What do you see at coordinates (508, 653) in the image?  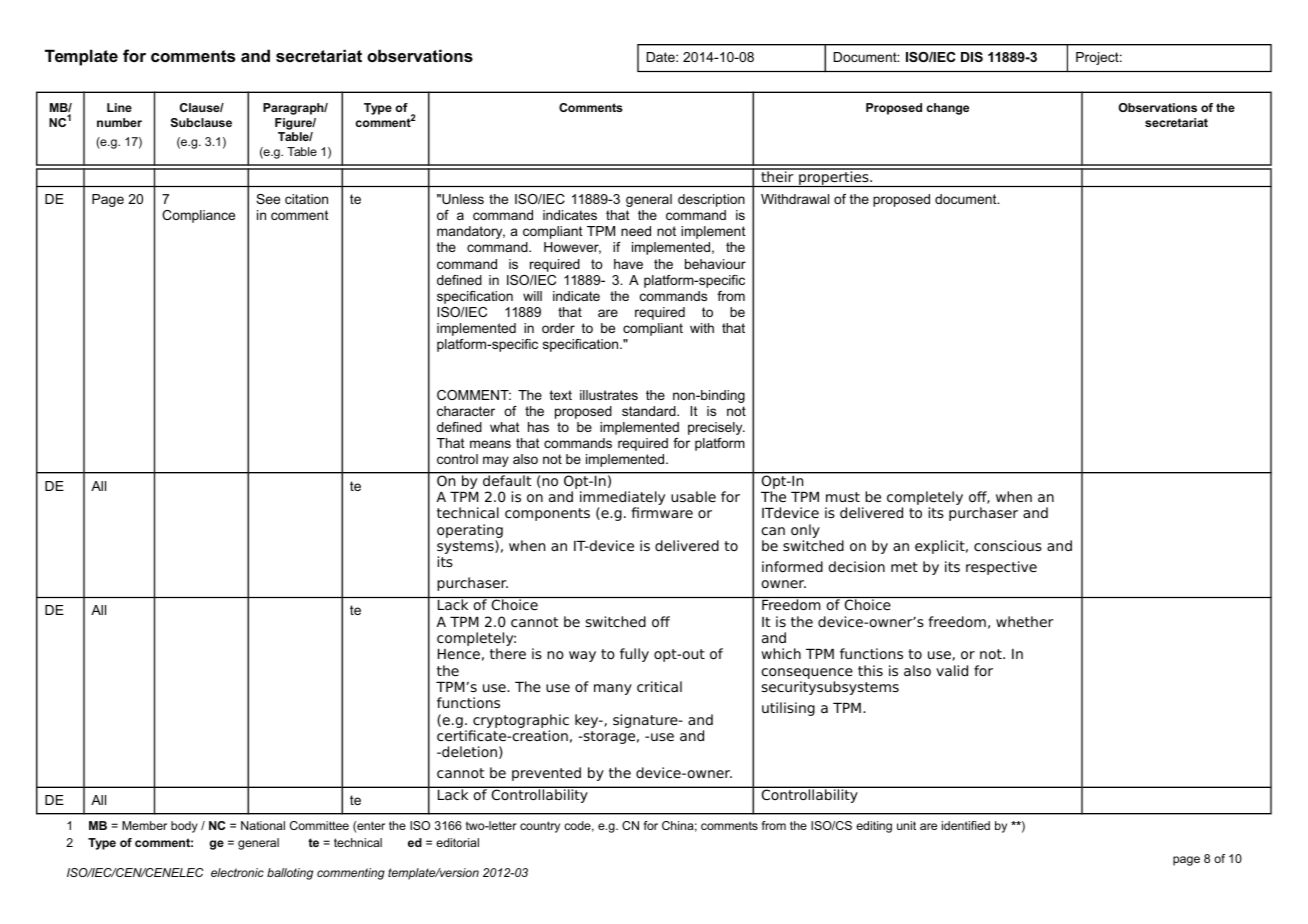 I see `there` at bounding box center [508, 653].
